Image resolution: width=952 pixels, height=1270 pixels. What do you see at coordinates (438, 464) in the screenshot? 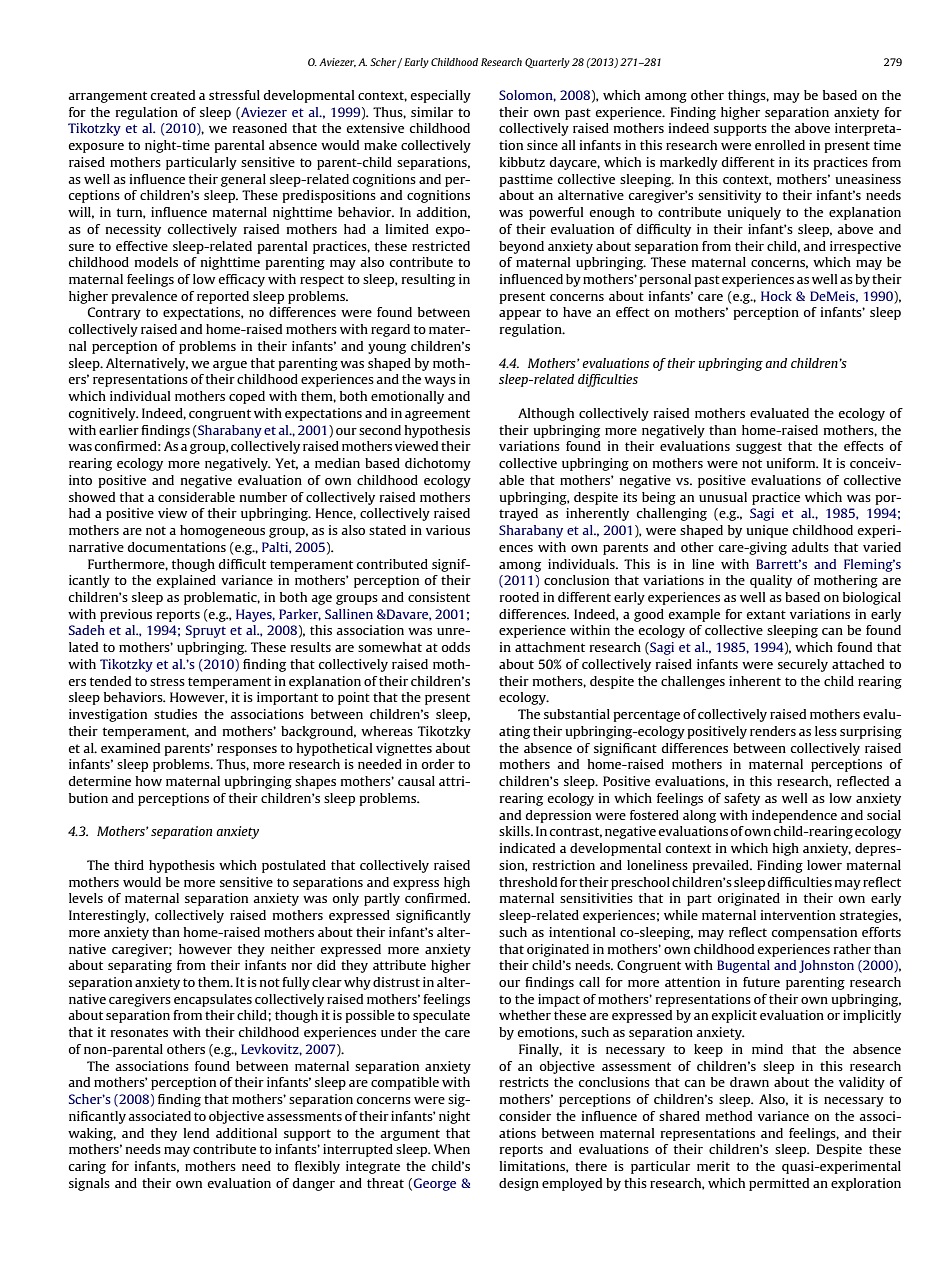
I see `dichotomy` at bounding box center [438, 464].
